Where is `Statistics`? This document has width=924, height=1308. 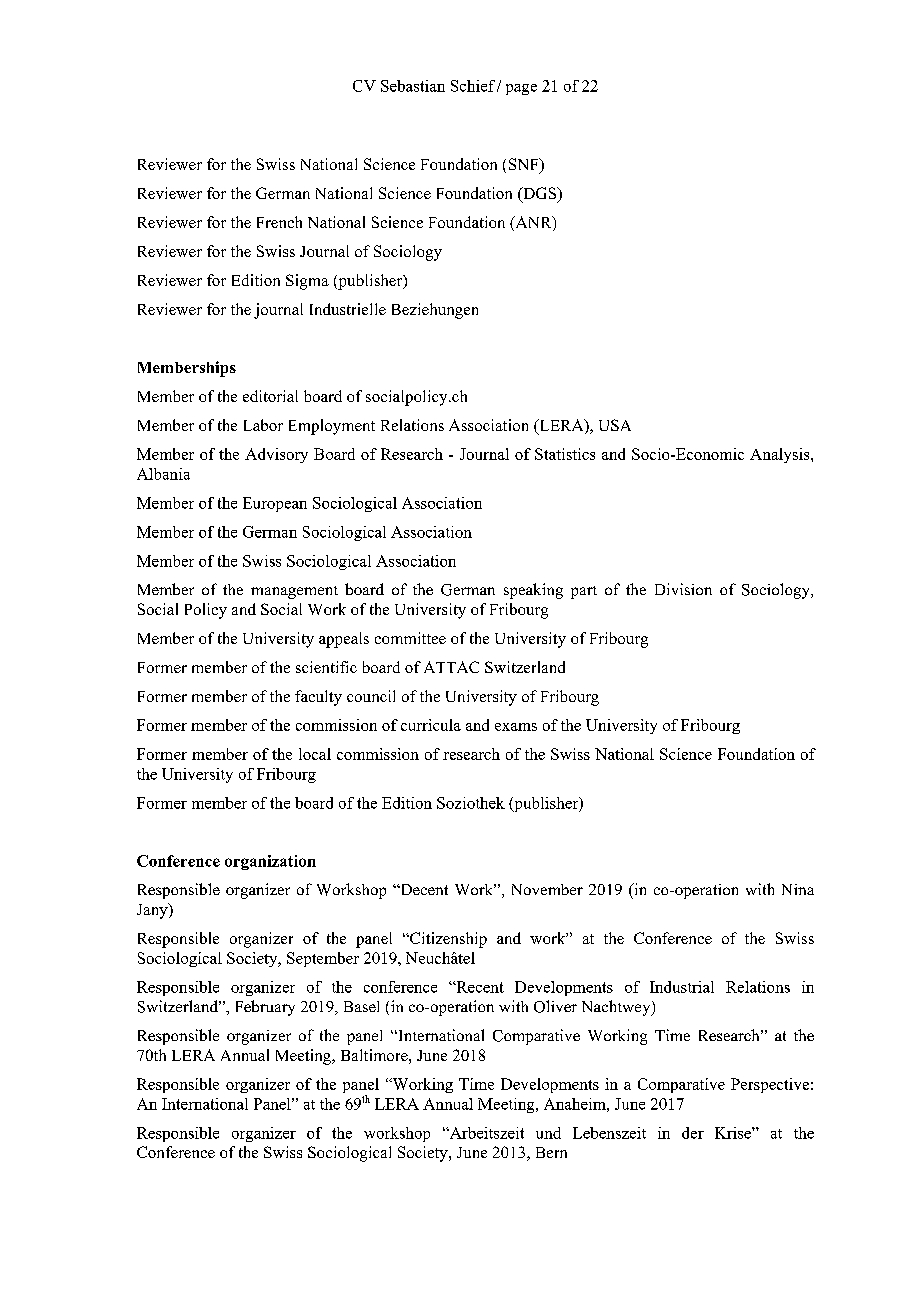
Statistics is located at coordinates (565, 454).
